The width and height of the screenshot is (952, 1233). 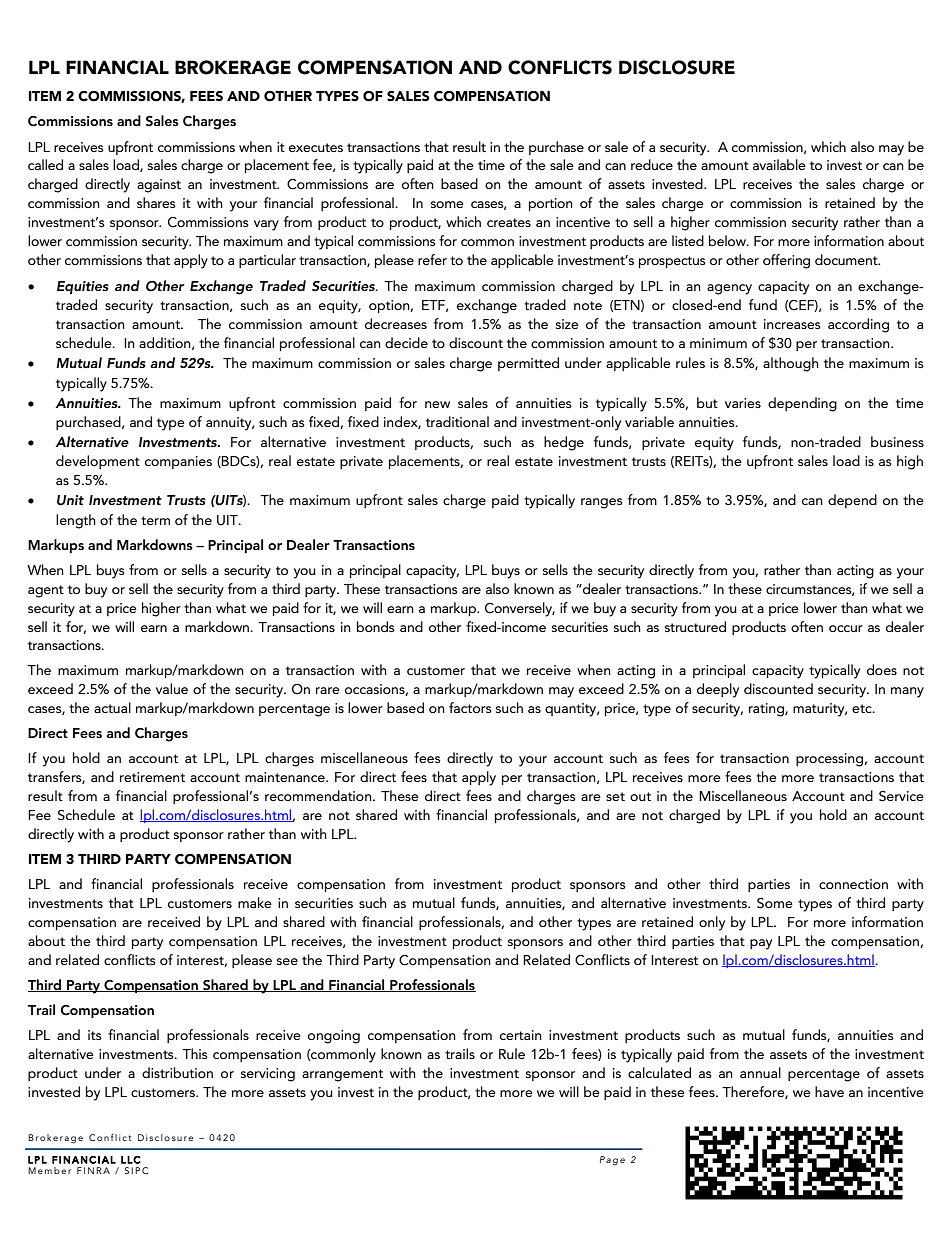 I want to click on available, so click(x=779, y=164).
